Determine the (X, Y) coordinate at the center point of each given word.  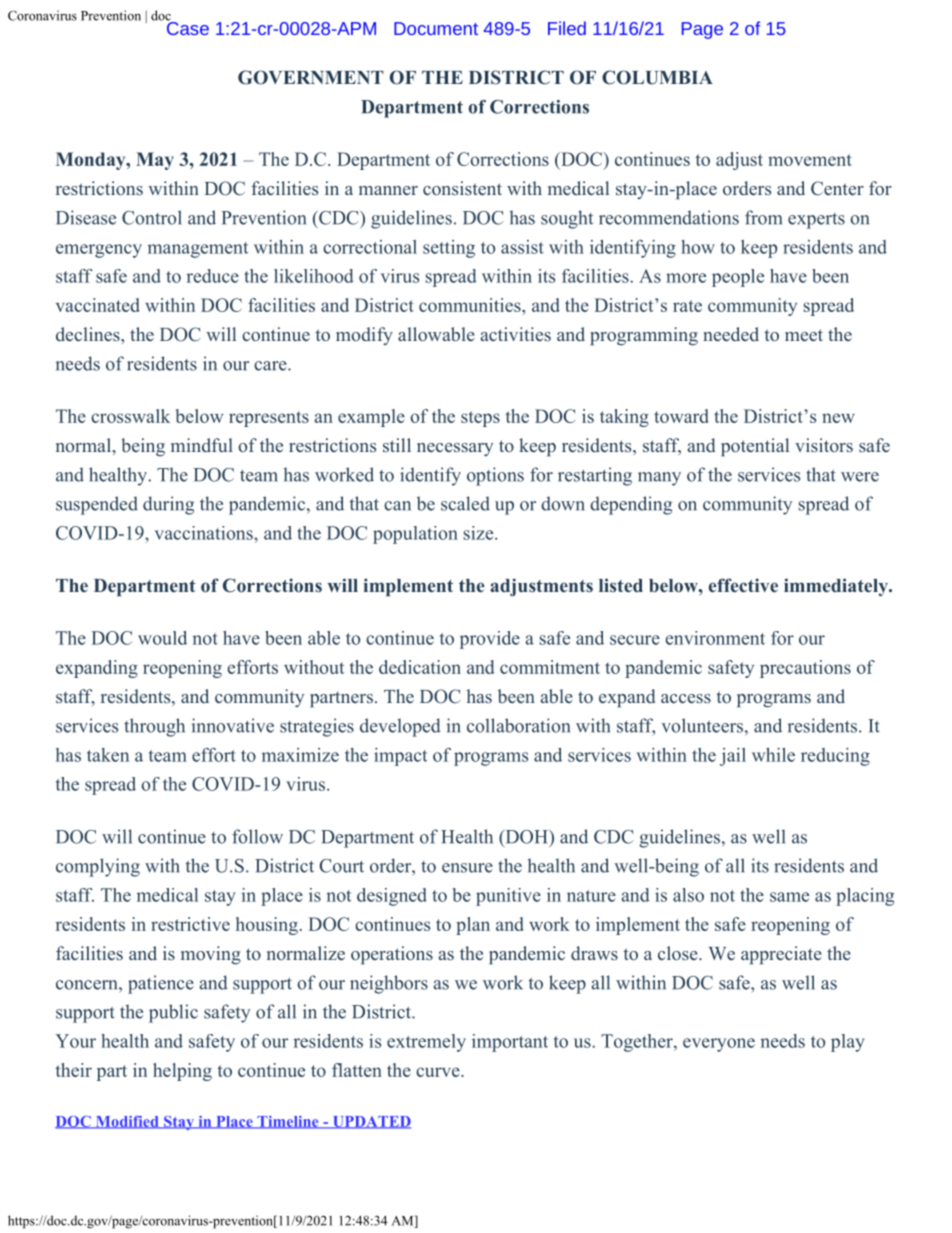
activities (516, 334)
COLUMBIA (657, 77)
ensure (467, 868)
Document (436, 28)
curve (439, 1072)
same (789, 897)
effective (743, 585)
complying (98, 867)
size (479, 533)
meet (804, 335)
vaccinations (205, 533)
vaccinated (98, 305)
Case (187, 27)
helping (182, 1072)
